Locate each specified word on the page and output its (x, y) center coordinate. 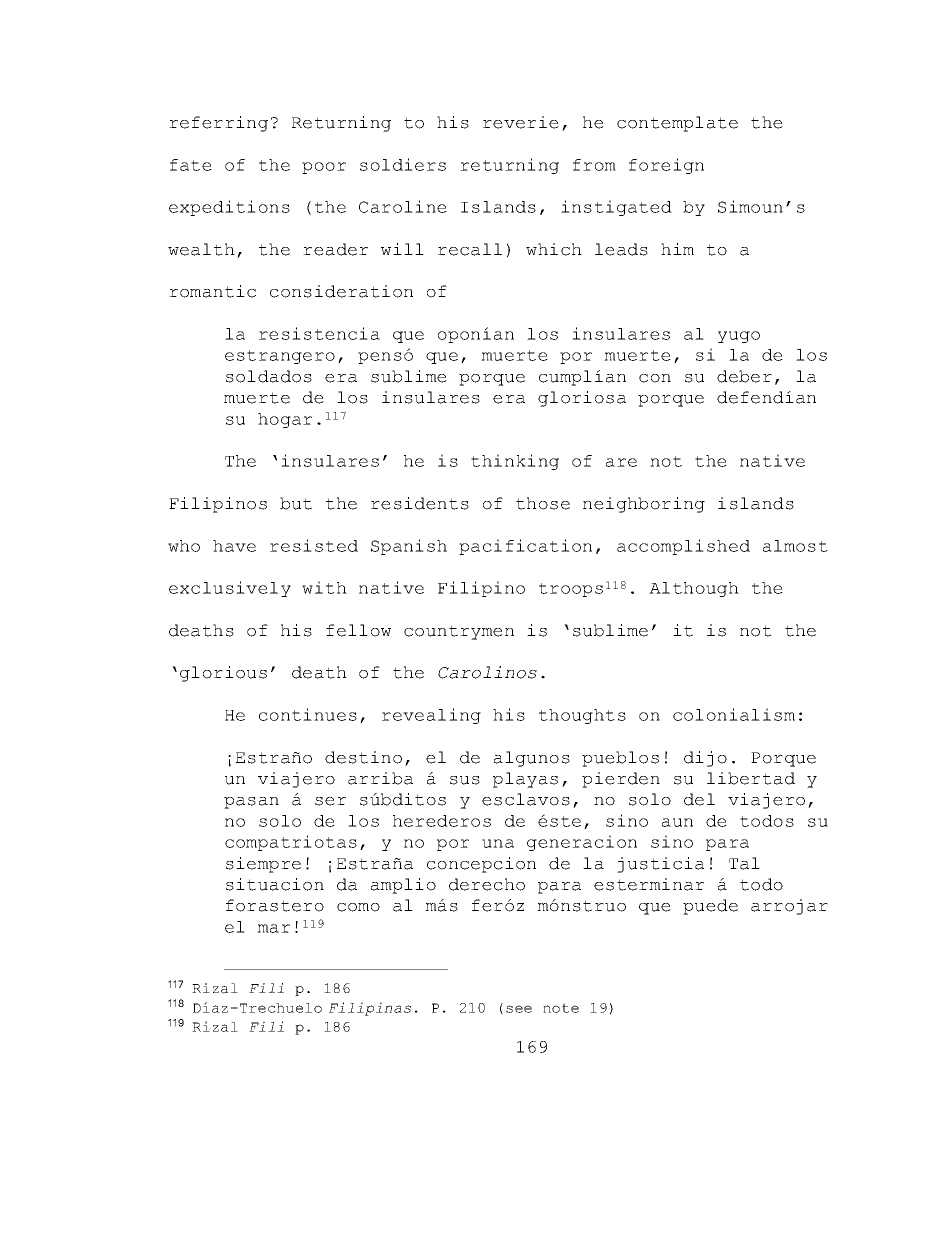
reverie (521, 122)
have (234, 546)
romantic (212, 291)
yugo (739, 337)
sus (465, 780)
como (358, 907)
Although (694, 589)
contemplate (677, 124)
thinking (515, 462)
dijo (705, 759)
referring (218, 124)
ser (330, 801)
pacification (525, 547)
